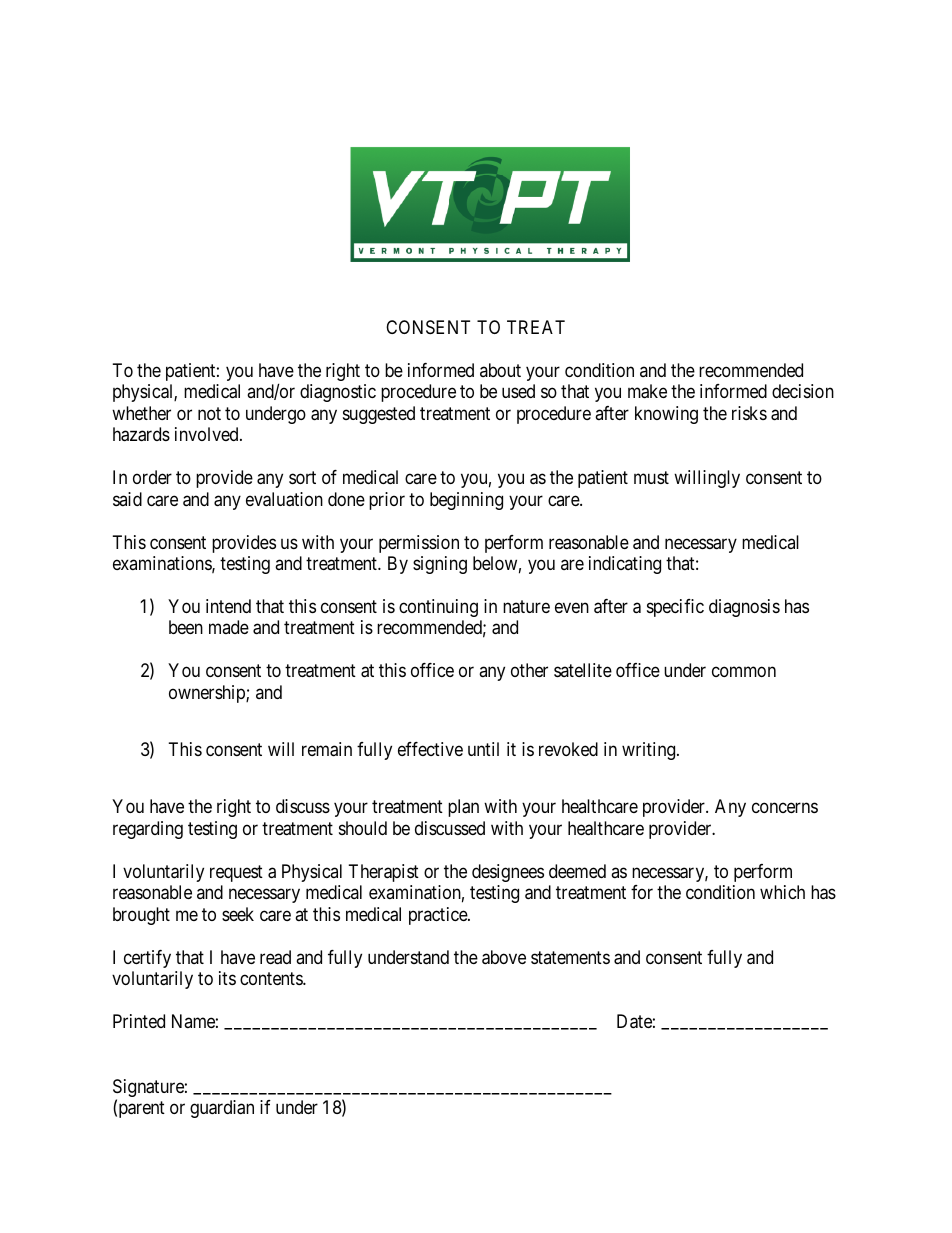 The height and width of the screenshot is (1233, 952). I want to click on above, so click(504, 957).
